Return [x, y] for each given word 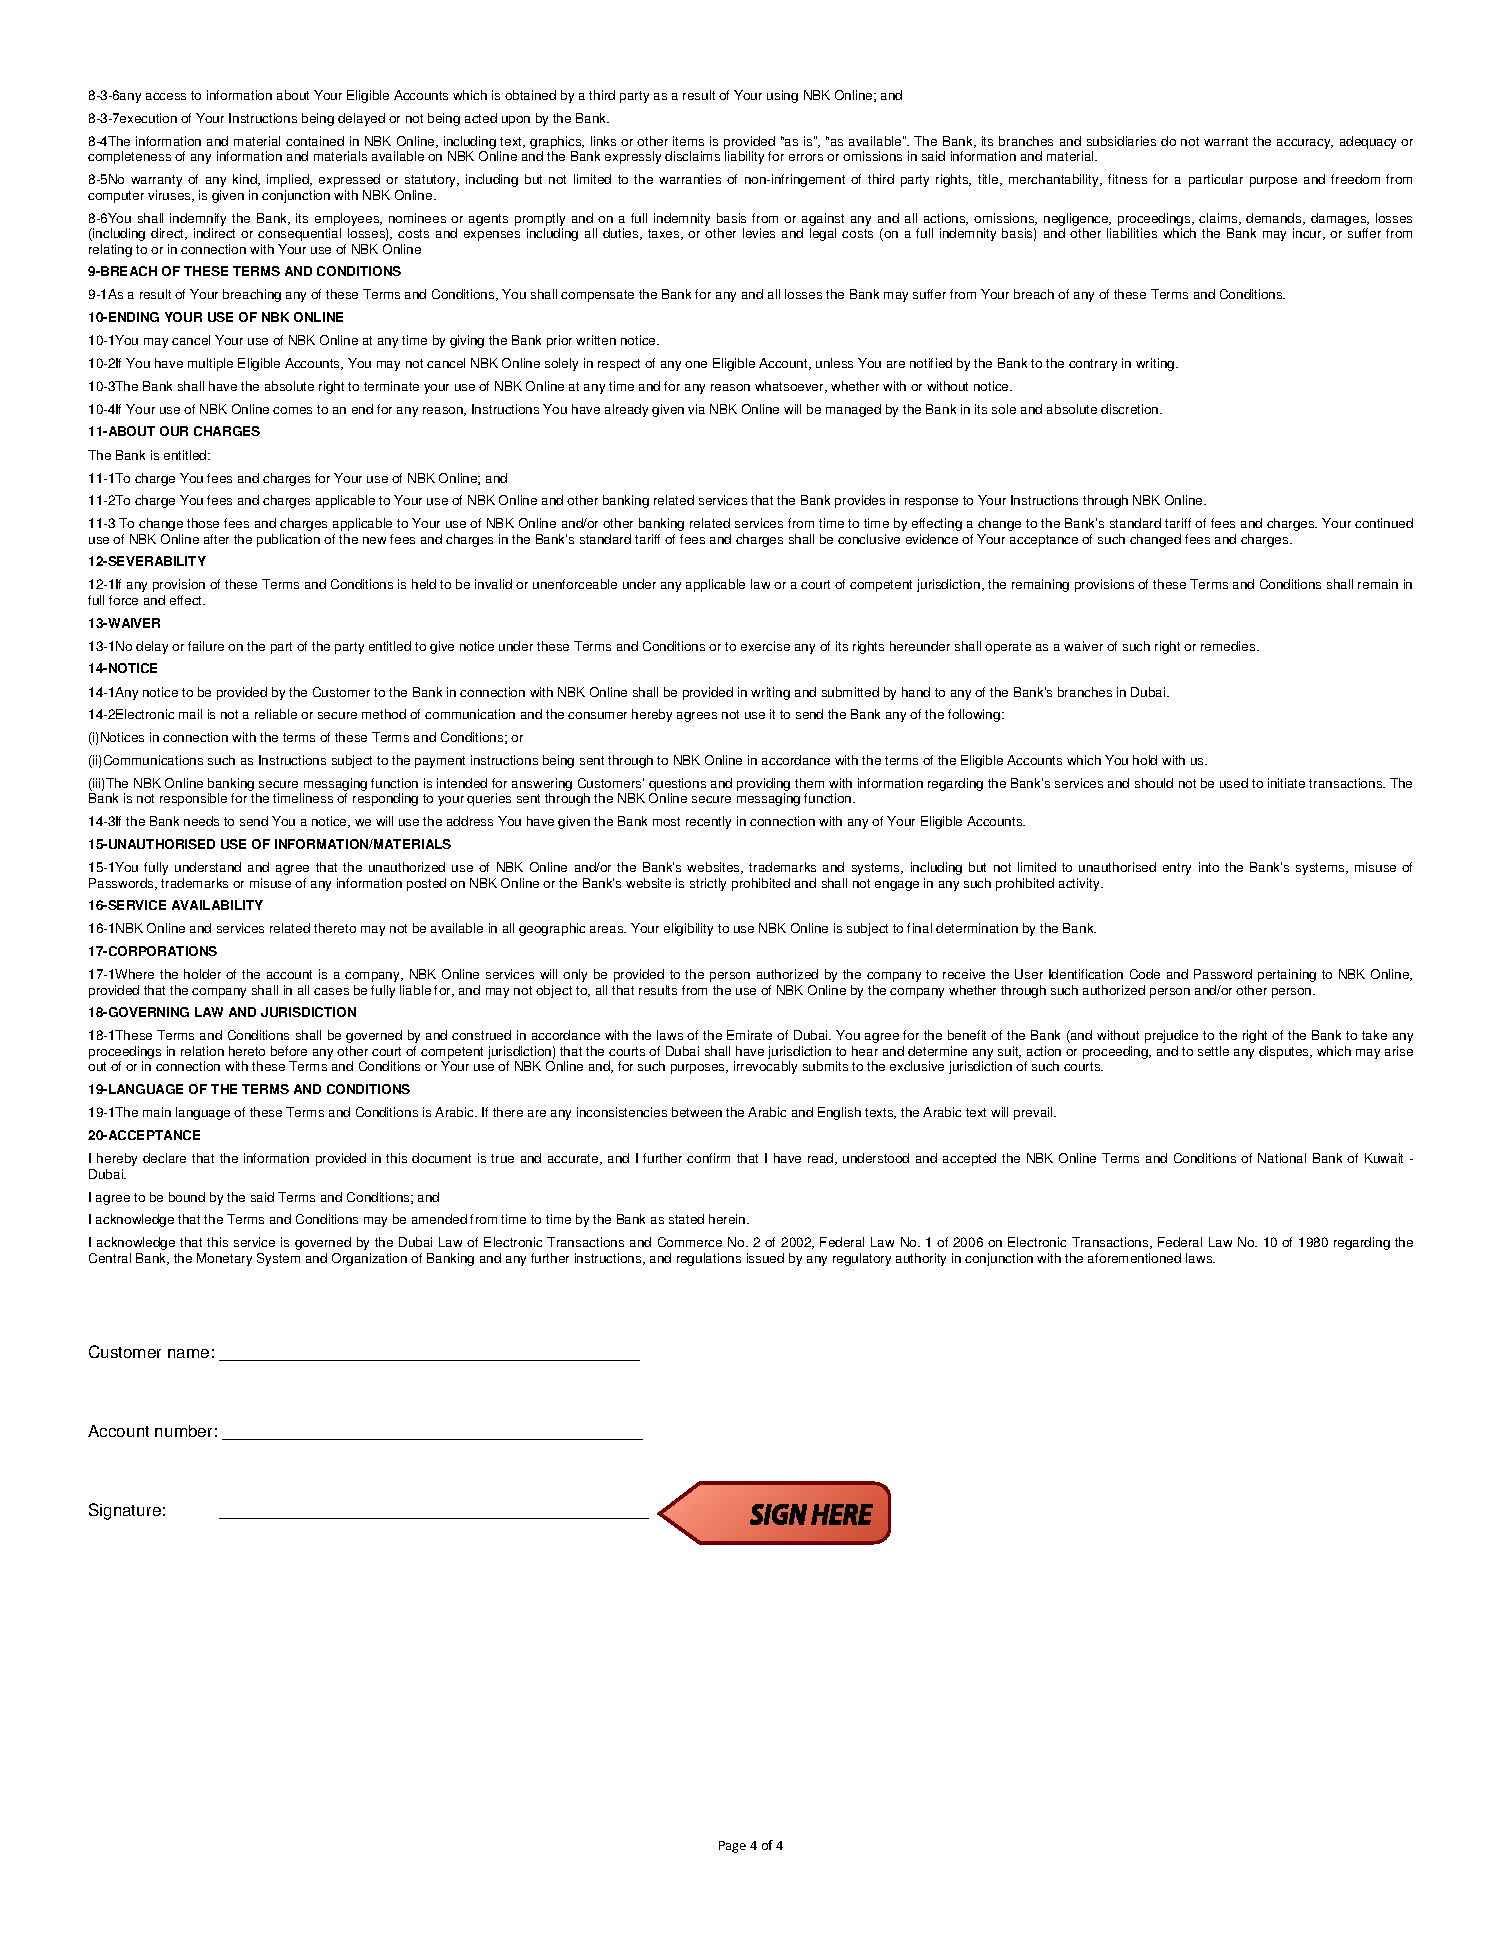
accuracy [1305, 144]
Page [732, 1847]
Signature [125, 1511]
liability [744, 157]
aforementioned [1134, 1258]
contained [315, 141]
